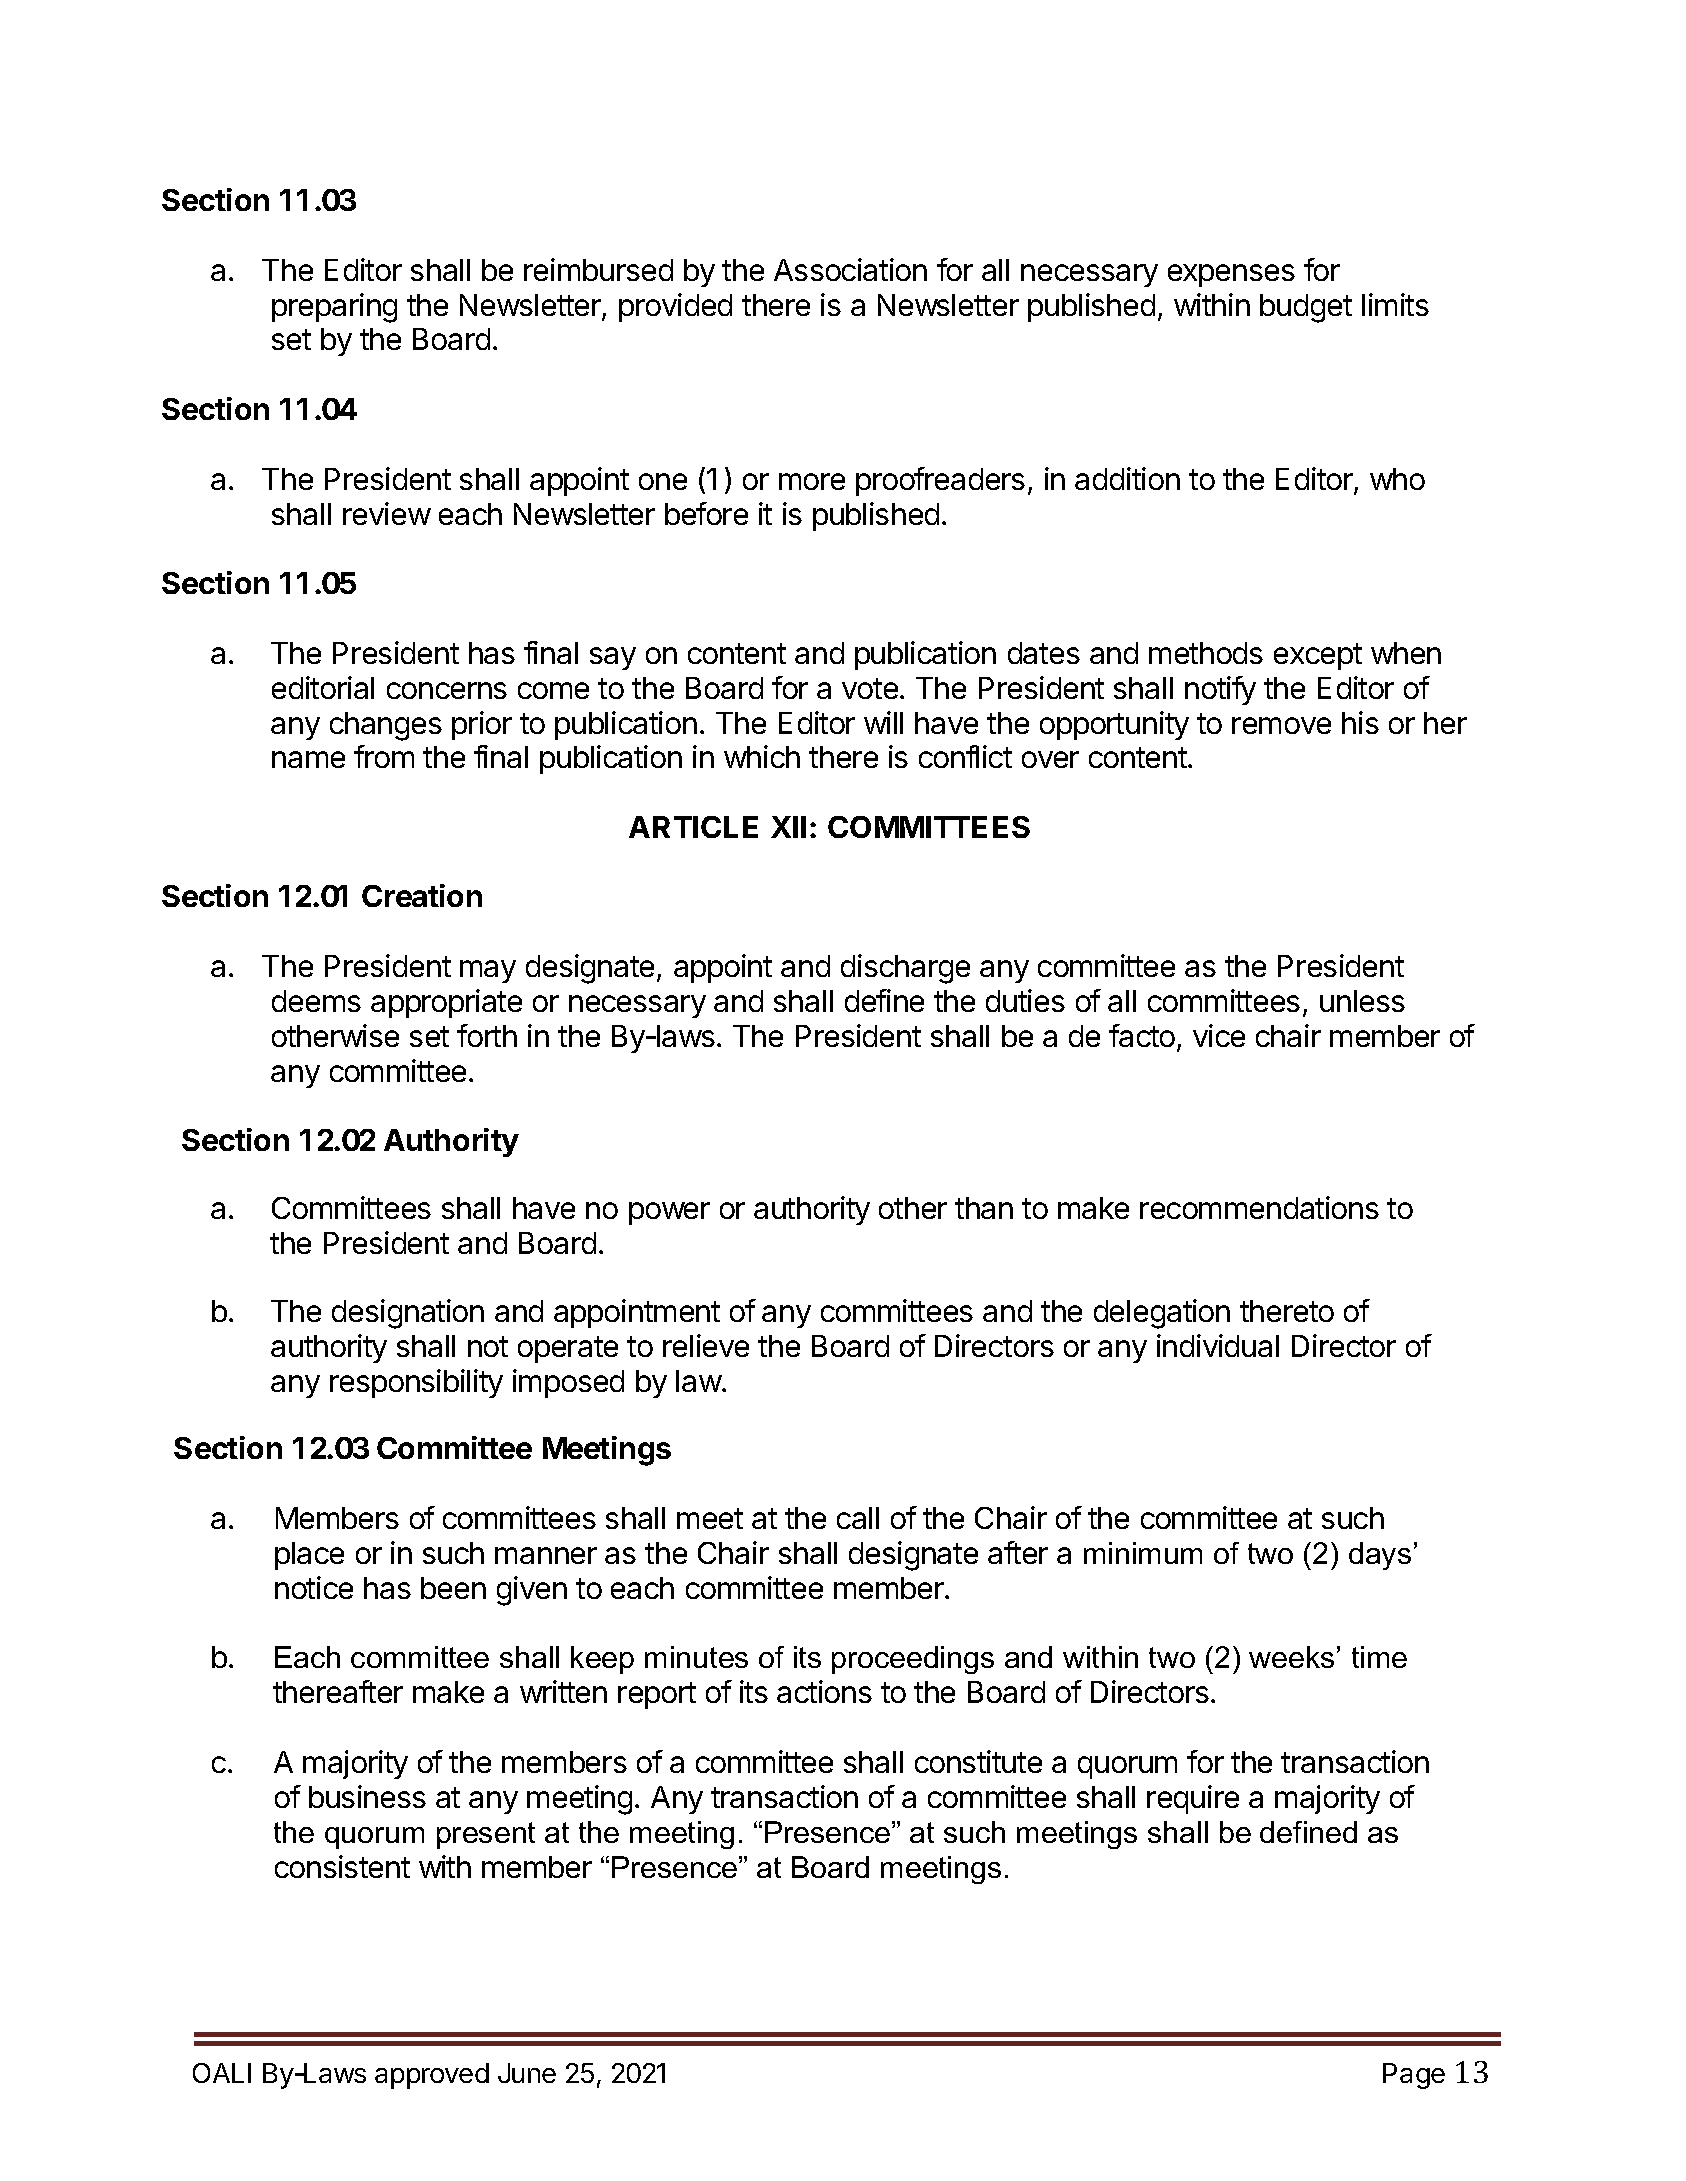 The height and width of the image is (2181, 1686). What do you see at coordinates (1306, 308) in the image?
I see `budget` at bounding box center [1306, 308].
